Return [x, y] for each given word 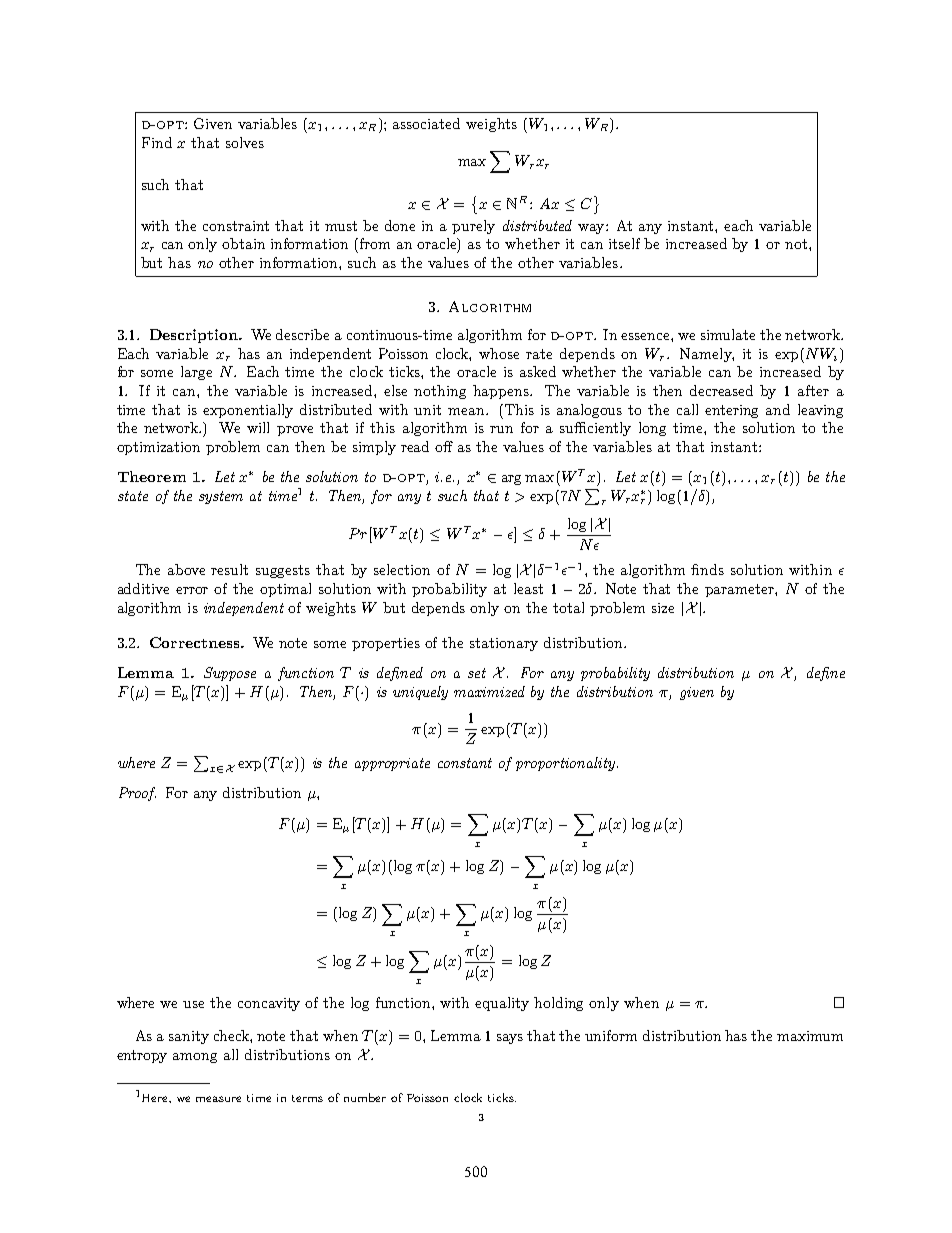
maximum [810, 1036]
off [444, 446]
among [195, 1058]
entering [731, 411]
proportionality [567, 764]
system [221, 497]
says [510, 1039]
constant [465, 763]
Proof [137, 794]
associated [426, 123]
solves [245, 142]
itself [624, 243]
